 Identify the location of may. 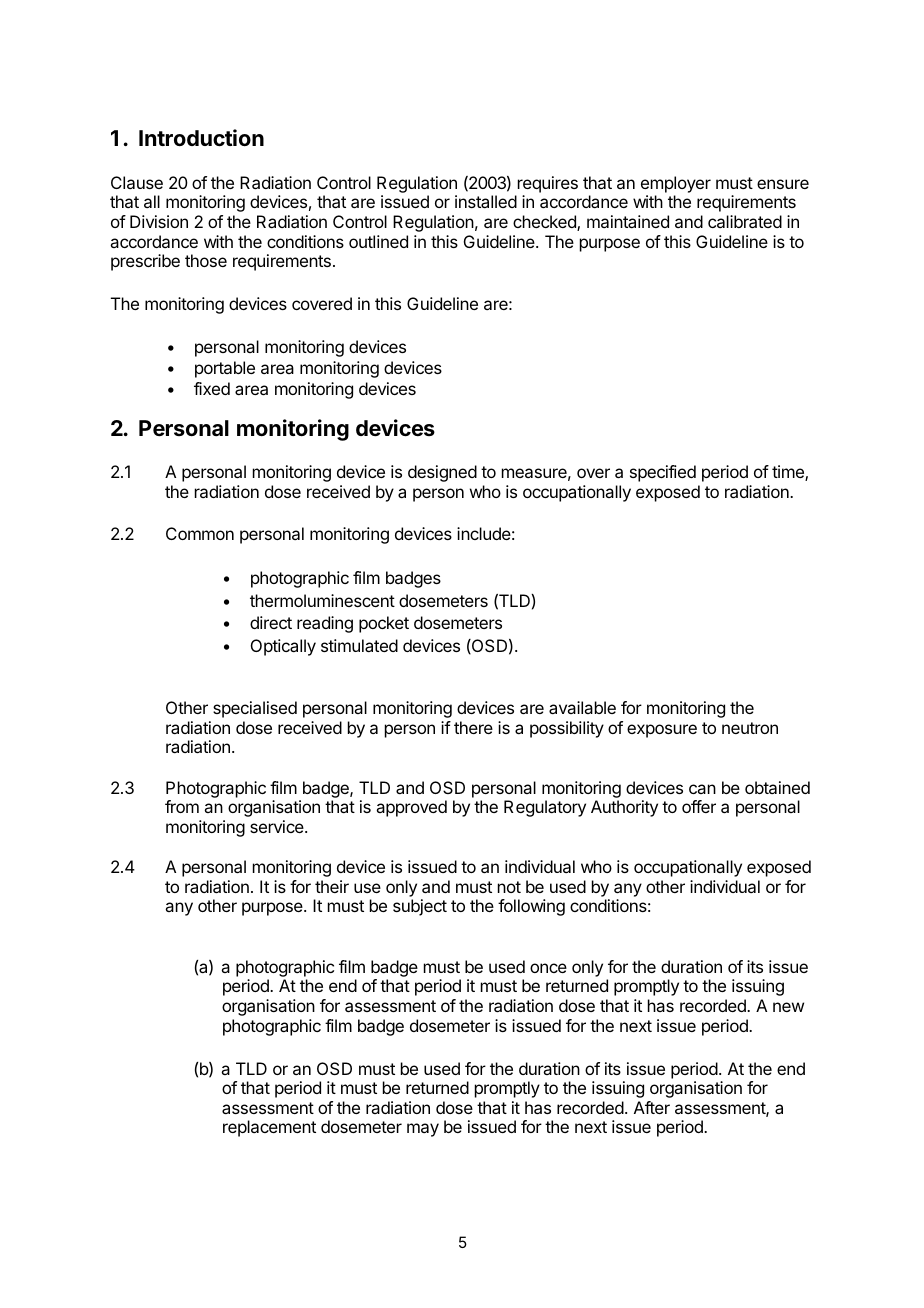
(423, 1130).
